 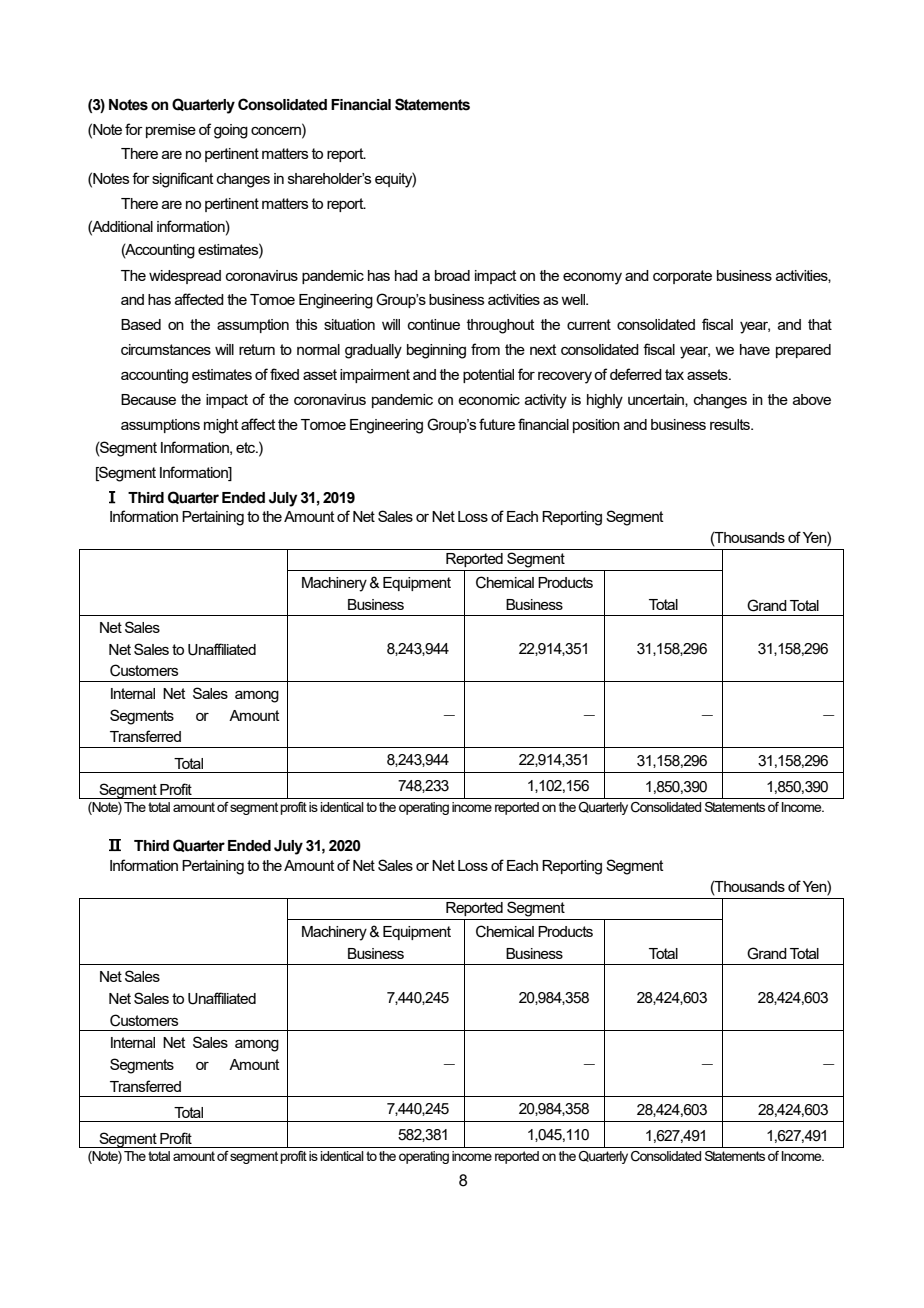 What do you see at coordinates (452, 275) in the screenshot?
I see `broad` at bounding box center [452, 275].
